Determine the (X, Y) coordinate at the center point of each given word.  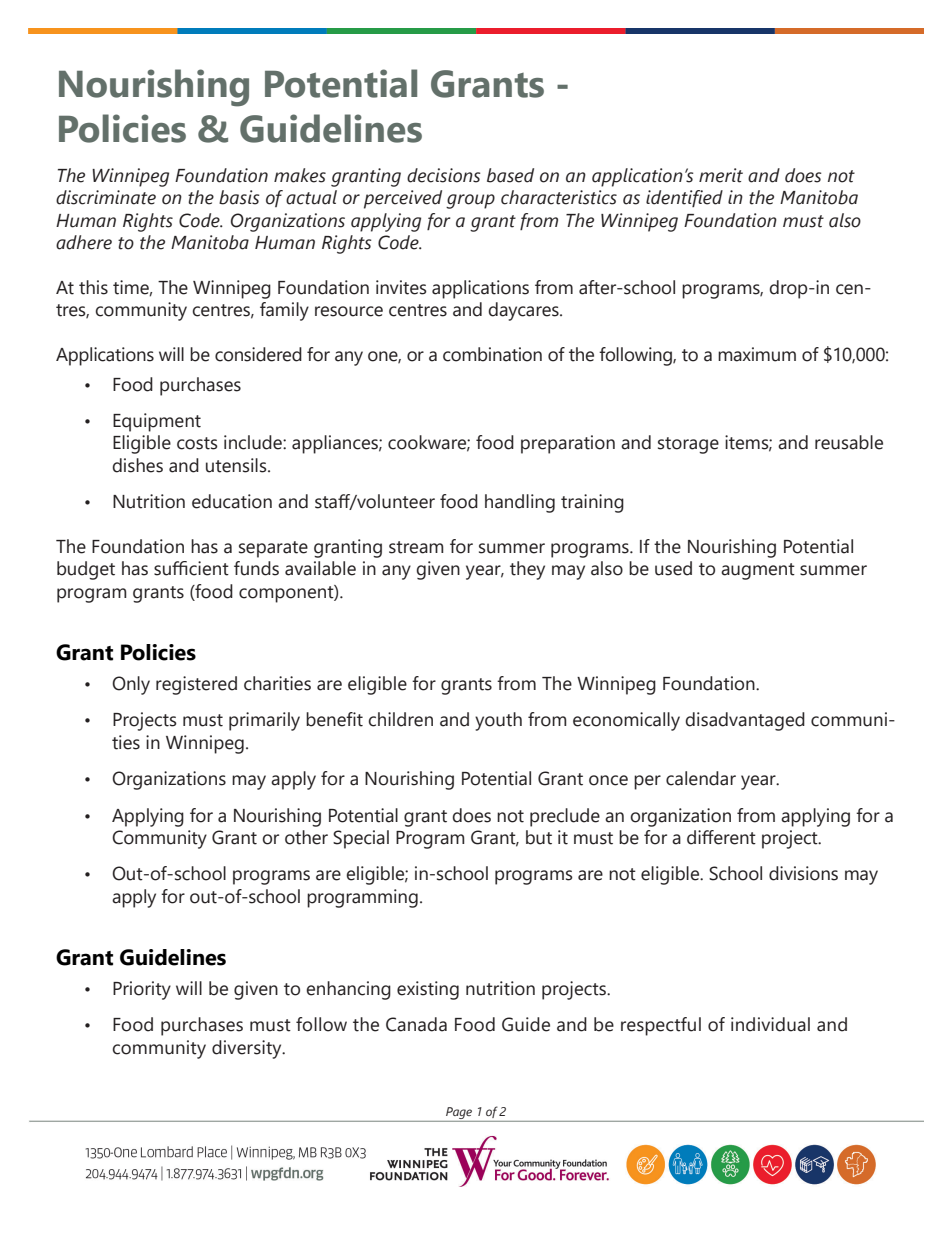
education (232, 501)
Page (459, 1113)
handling (520, 503)
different (721, 837)
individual (770, 1024)
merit (721, 175)
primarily (264, 721)
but (539, 837)
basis (239, 197)
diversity (248, 1049)
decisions (443, 175)
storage (688, 445)
